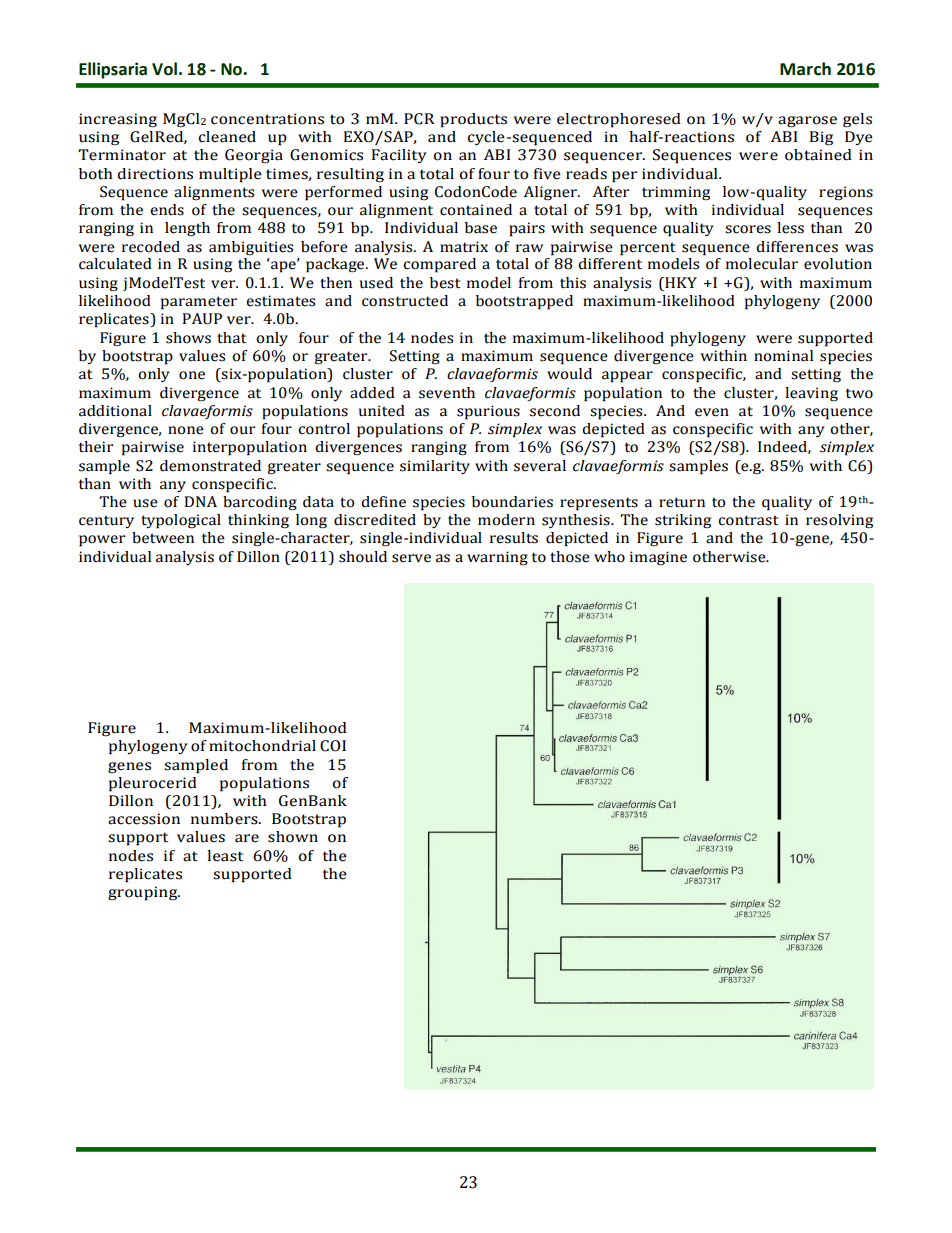 The height and width of the screenshot is (1233, 952). What do you see at coordinates (805, 69) in the screenshot?
I see `March` at bounding box center [805, 69].
